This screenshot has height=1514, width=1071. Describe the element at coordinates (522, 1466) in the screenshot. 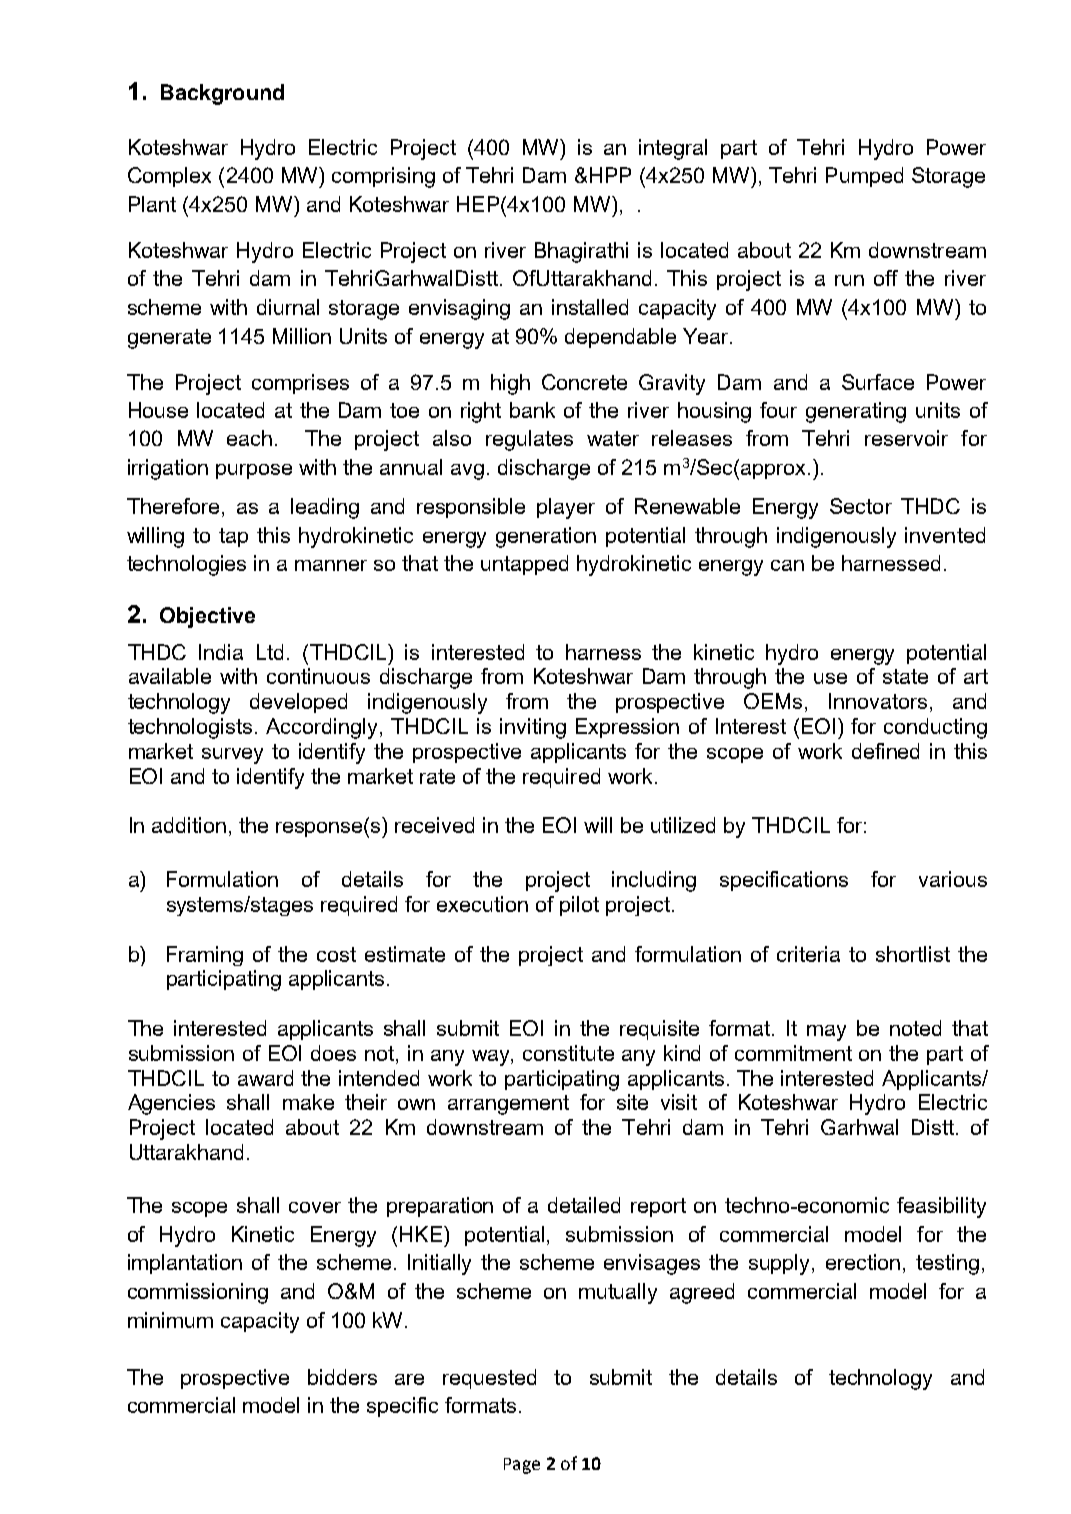

I see `Page` at that location.
